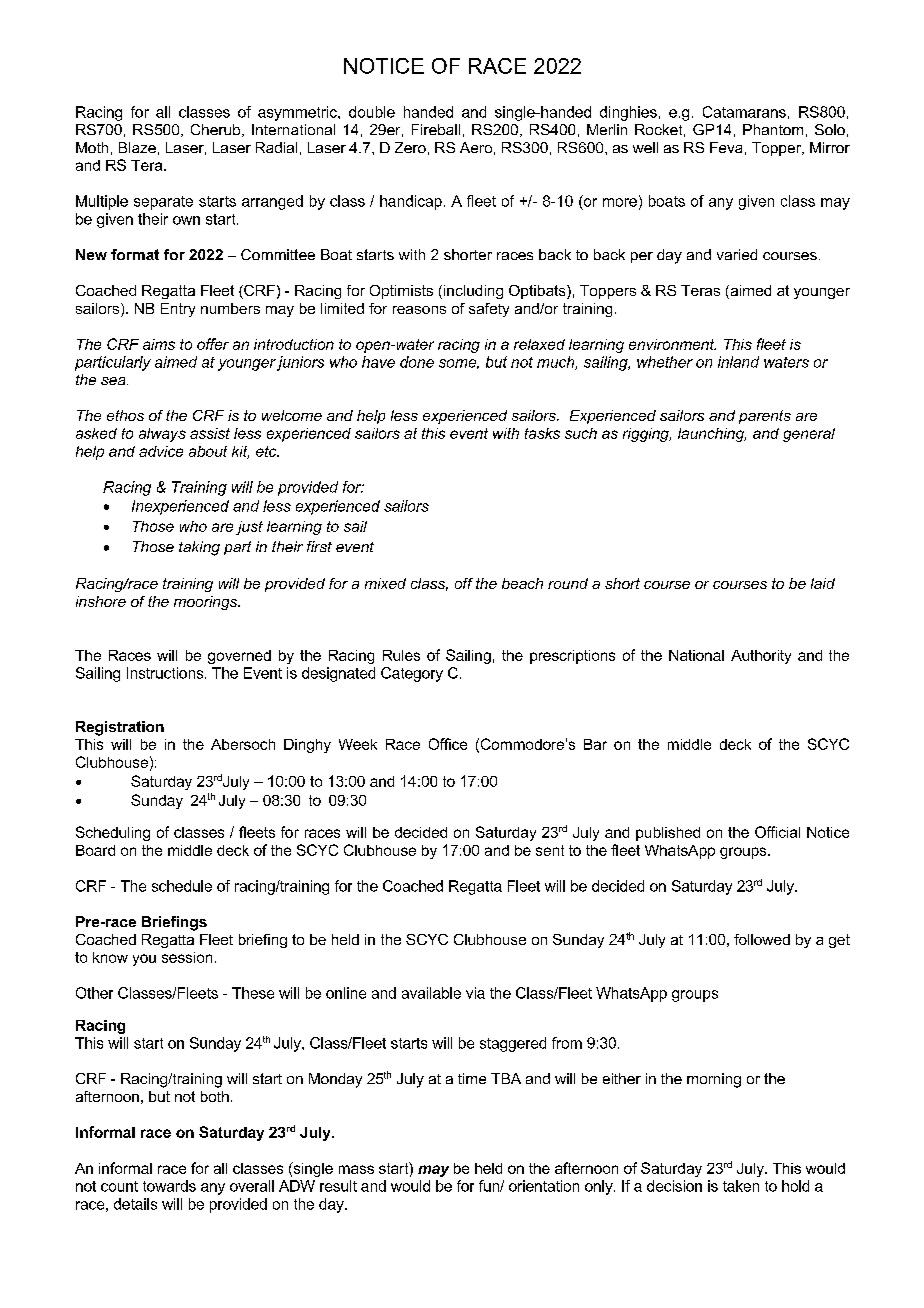  What do you see at coordinates (726, 147) in the screenshot?
I see `Feva` at bounding box center [726, 147].
